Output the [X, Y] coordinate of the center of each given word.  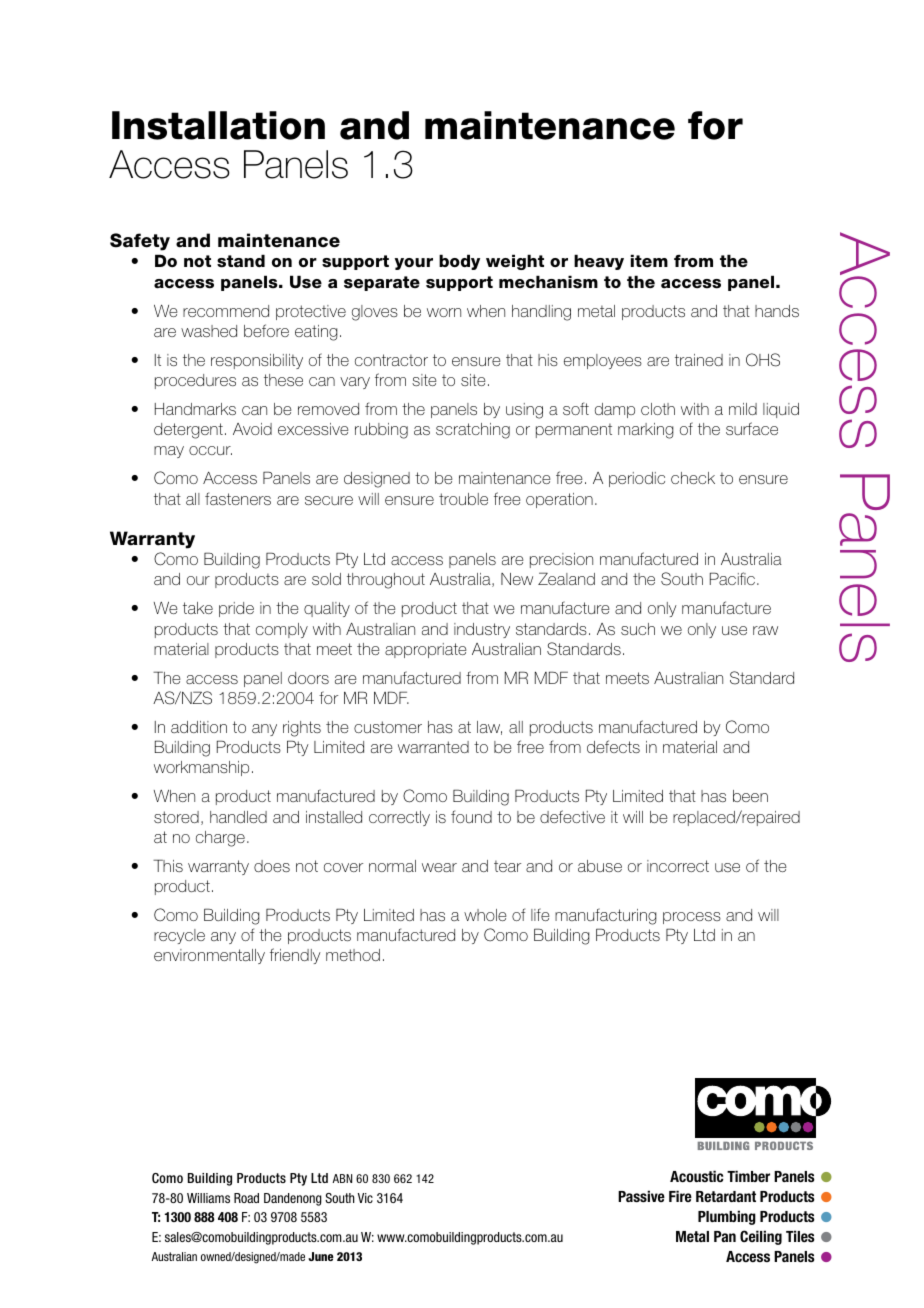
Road [246, 1198]
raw [765, 630]
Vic [365, 1198]
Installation [218, 125]
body [459, 262]
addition [199, 727]
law [489, 728]
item [649, 261]
